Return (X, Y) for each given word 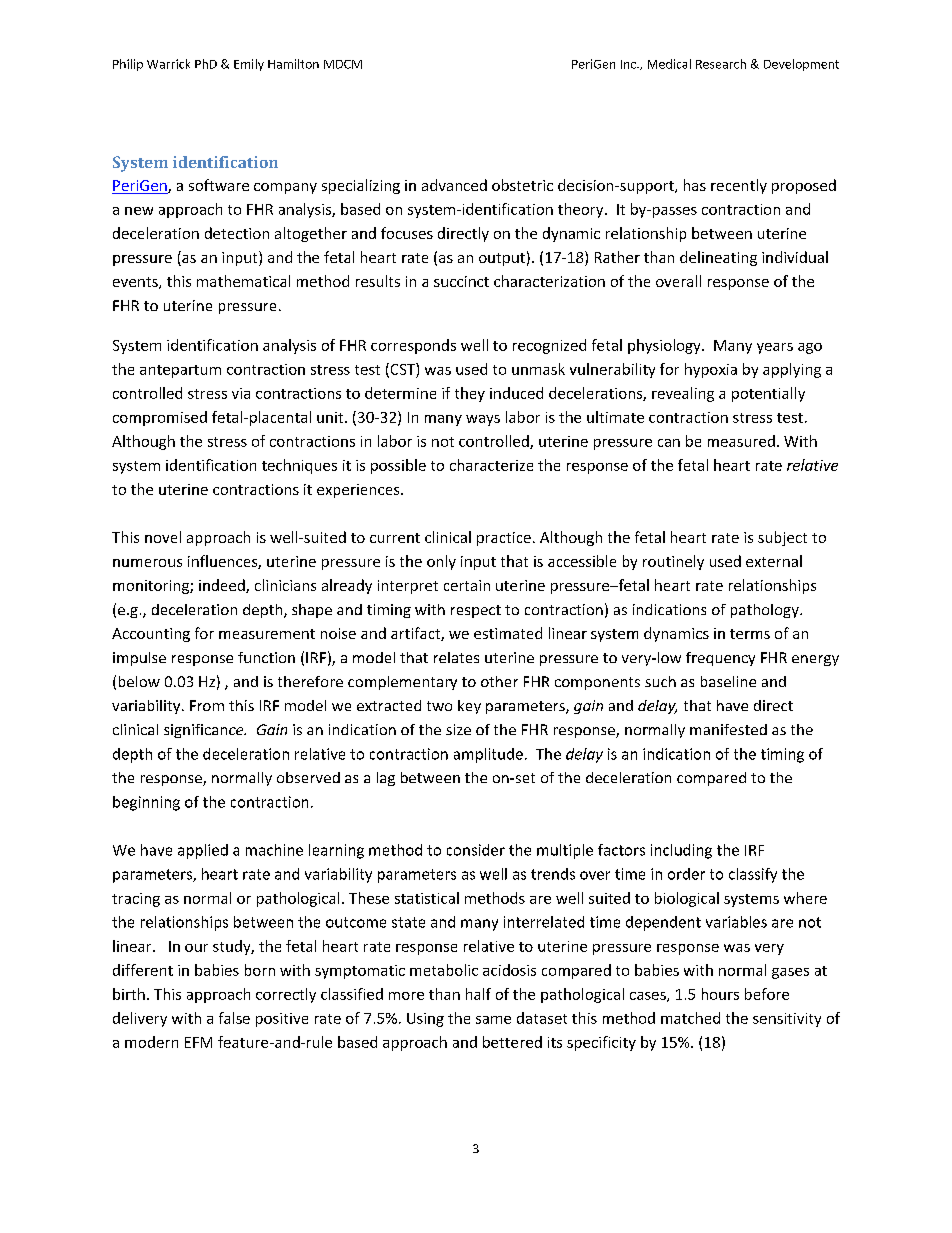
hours (720, 994)
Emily (249, 65)
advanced (454, 185)
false (234, 1018)
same (493, 1020)
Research (721, 64)
